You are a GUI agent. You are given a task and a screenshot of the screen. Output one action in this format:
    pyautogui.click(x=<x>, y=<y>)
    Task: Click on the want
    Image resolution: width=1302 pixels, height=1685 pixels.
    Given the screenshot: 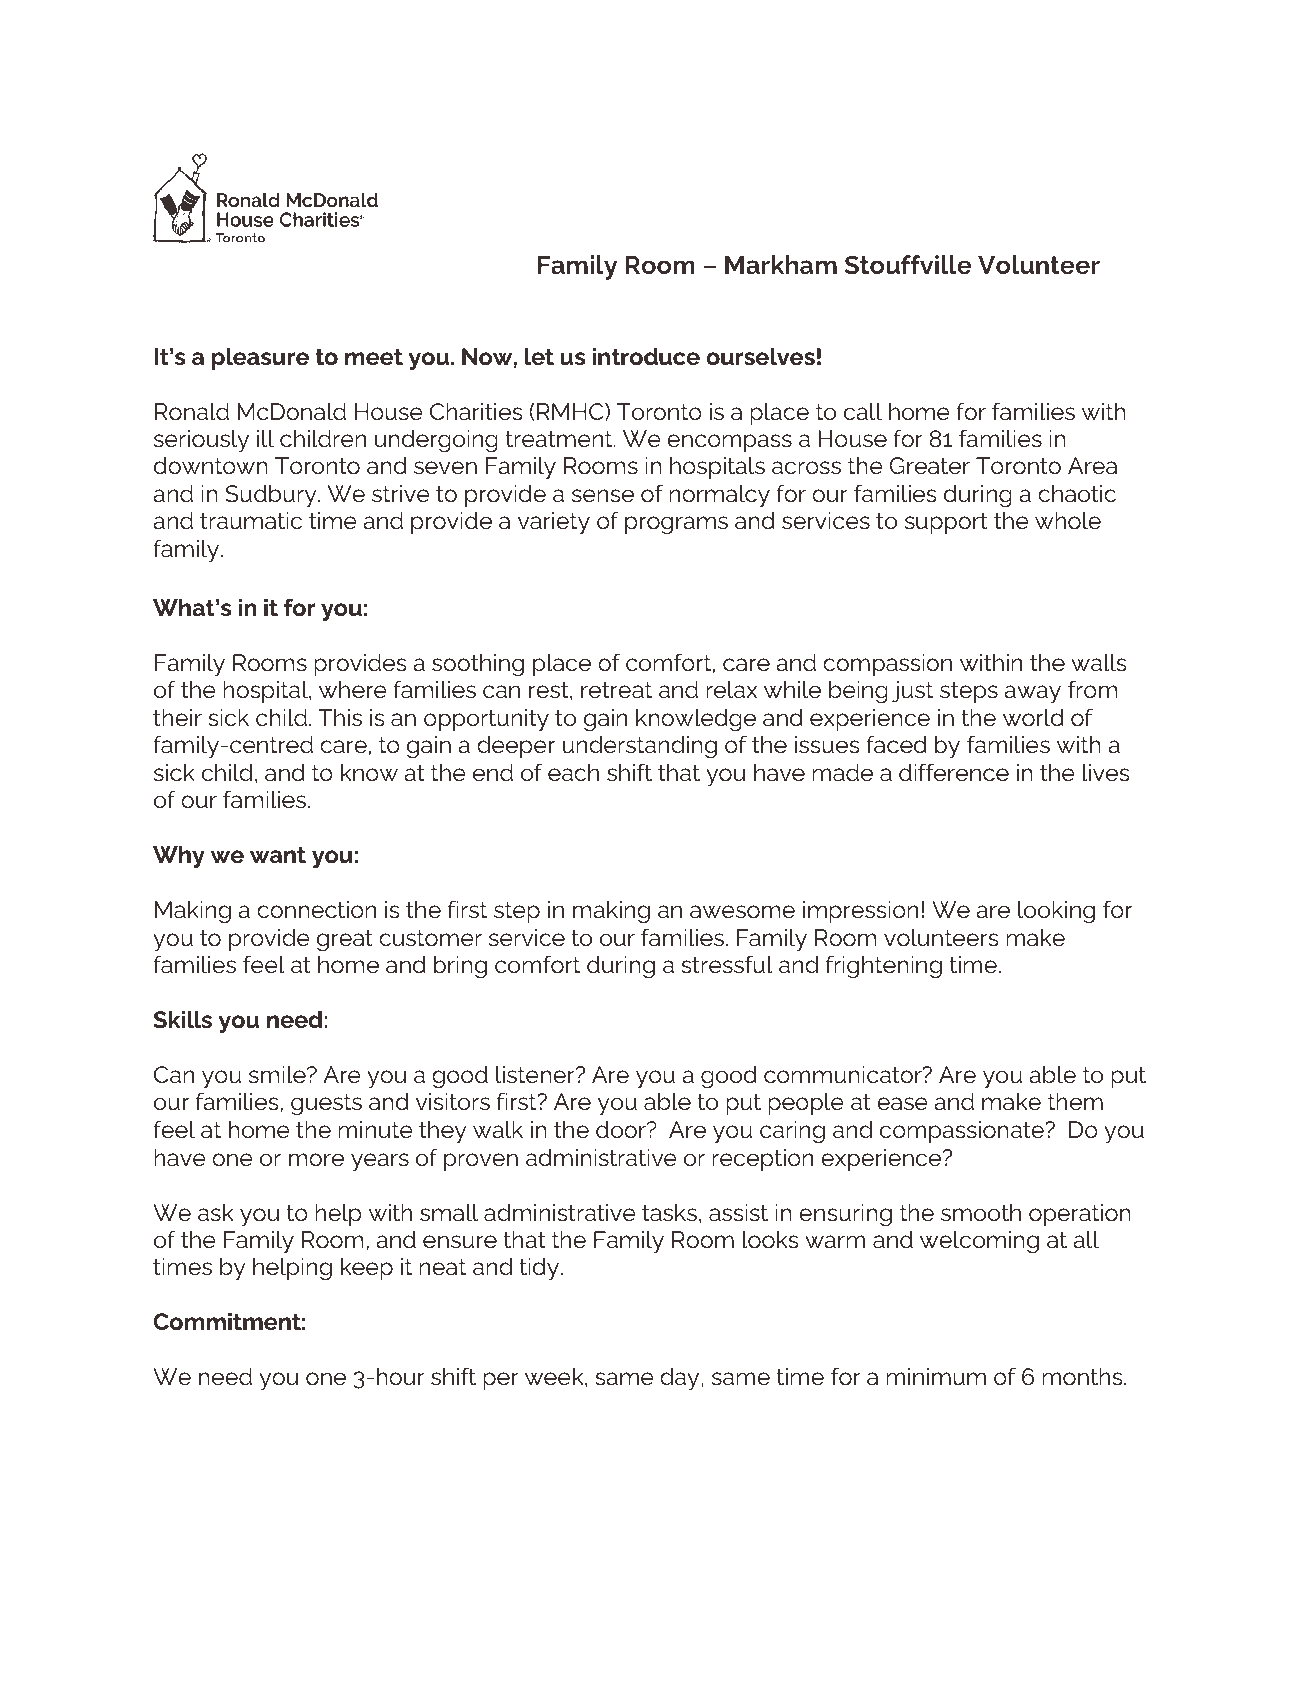 What is the action you would take?
    pyautogui.click(x=278, y=855)
